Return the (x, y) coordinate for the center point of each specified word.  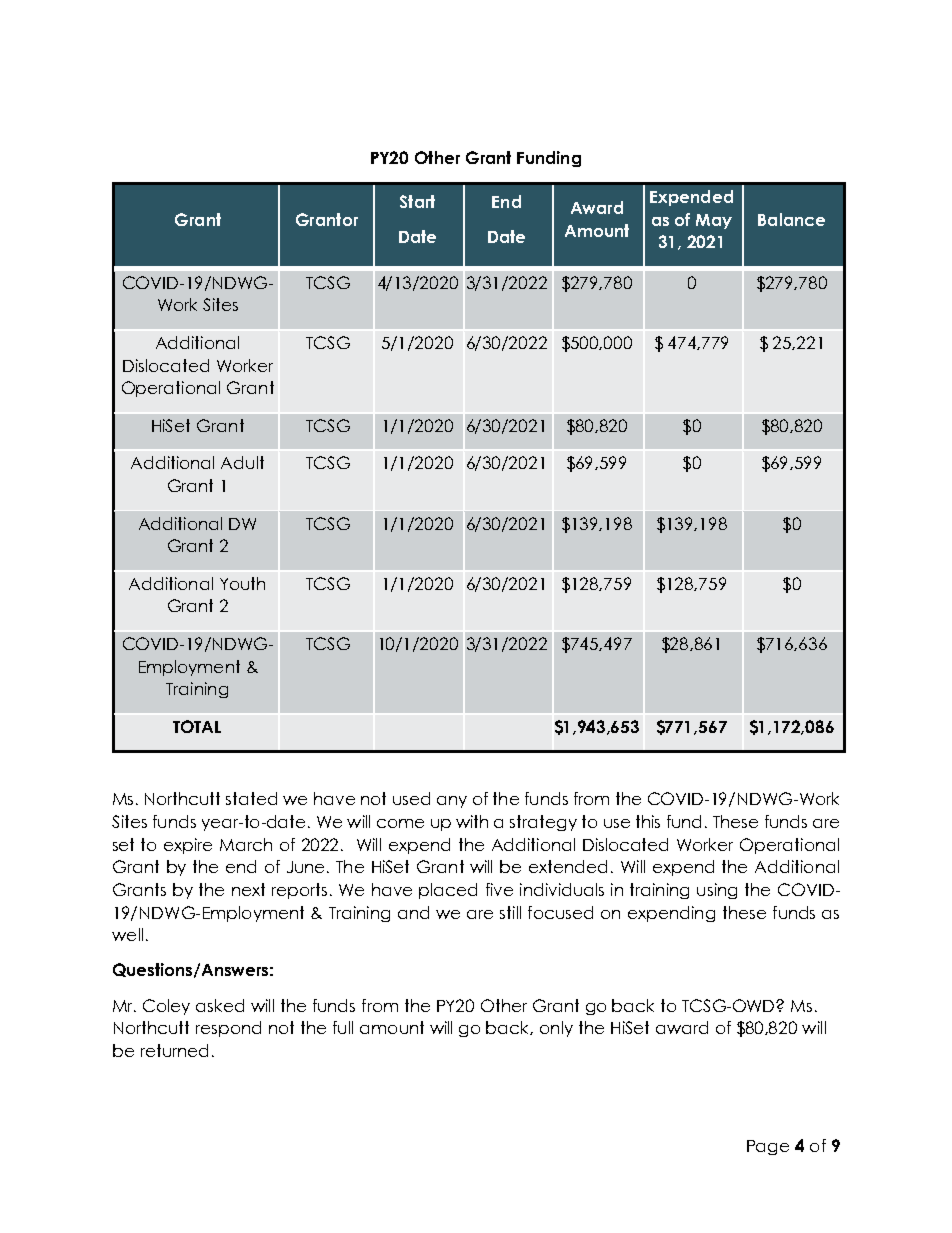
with (472, 821)
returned (174, 1050)
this (648, 821)
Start (417, 201)
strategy (543, 823)
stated (251, 798)
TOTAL (197, 726)
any (452, 802)
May (714, 221)
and (413, 912)
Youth (242, 583)
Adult (242, 462)
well (127, 934)
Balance (791, 219)
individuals (562, 889)
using (717, 891)
